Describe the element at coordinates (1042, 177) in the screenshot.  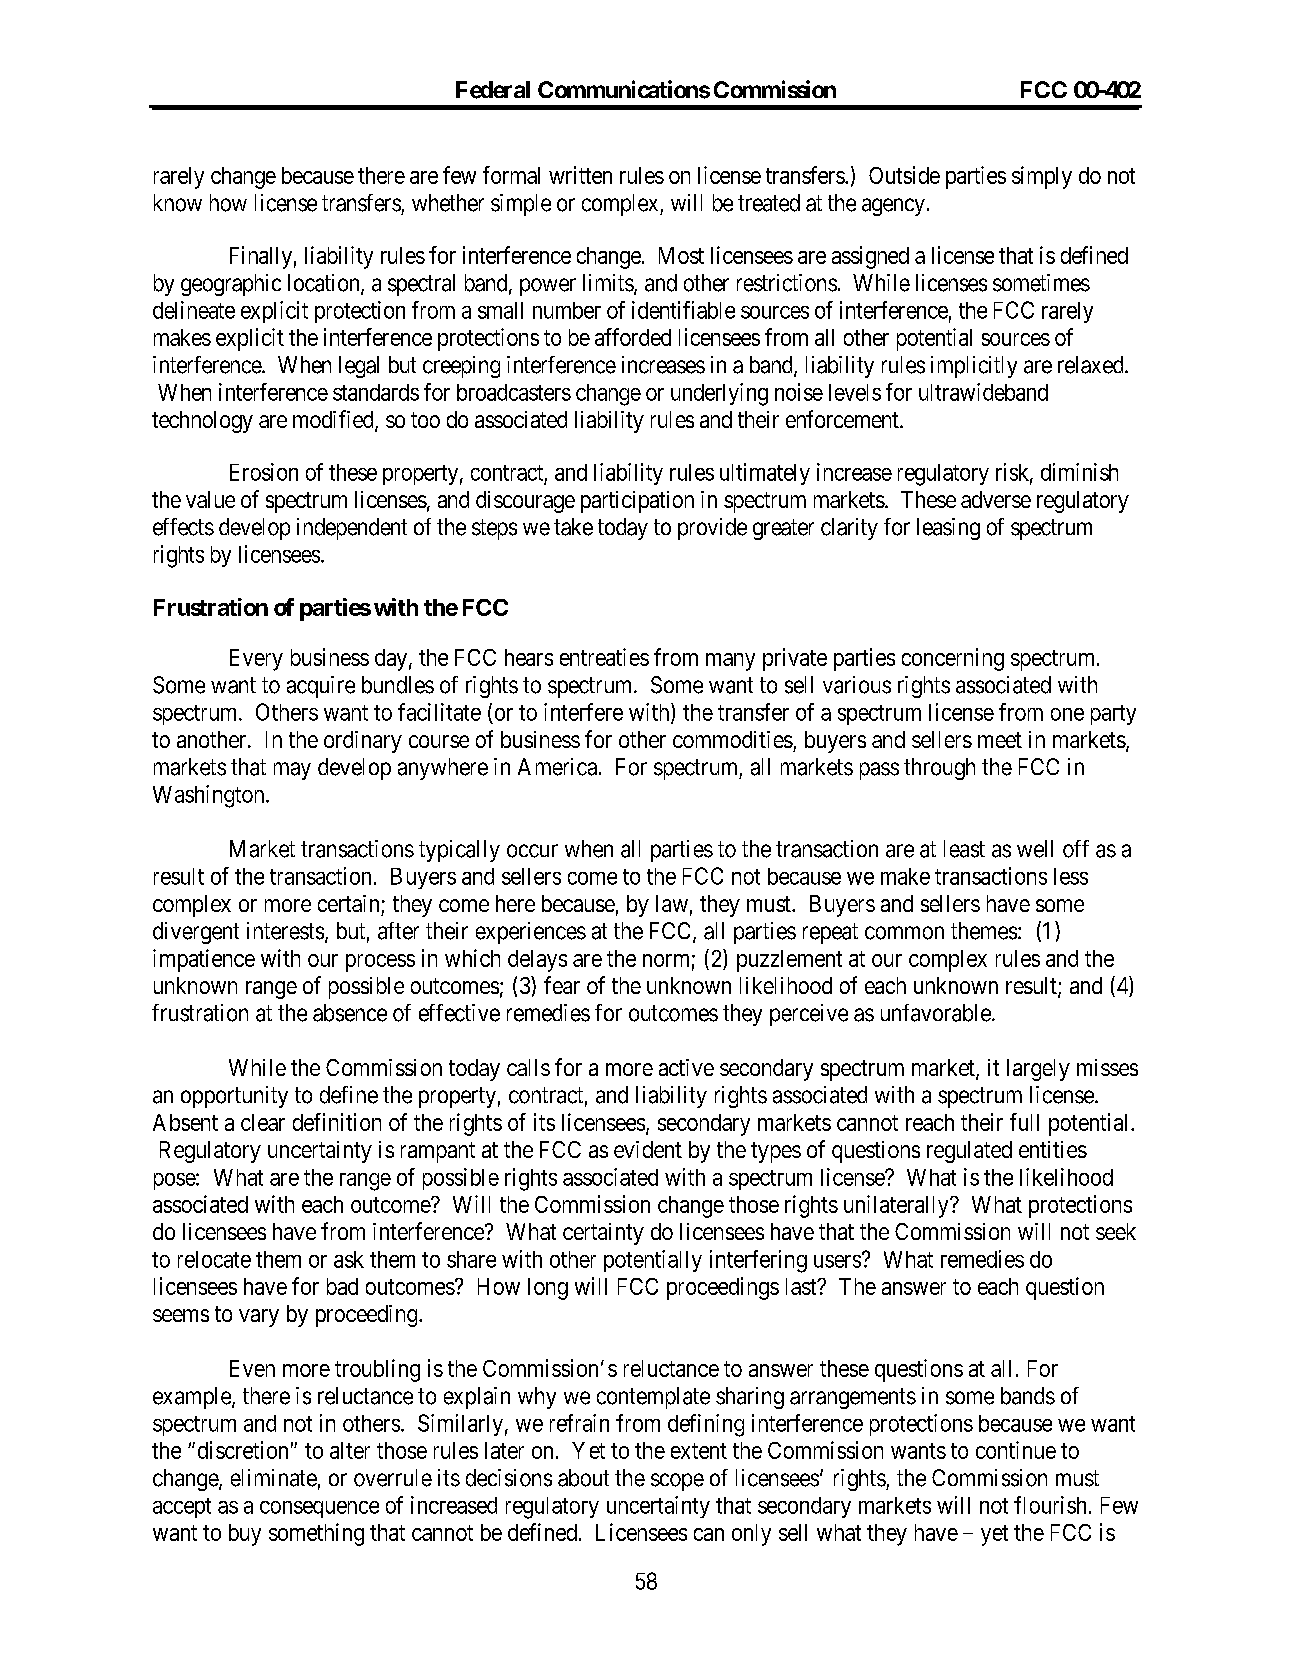
I see `simply` at that location.
